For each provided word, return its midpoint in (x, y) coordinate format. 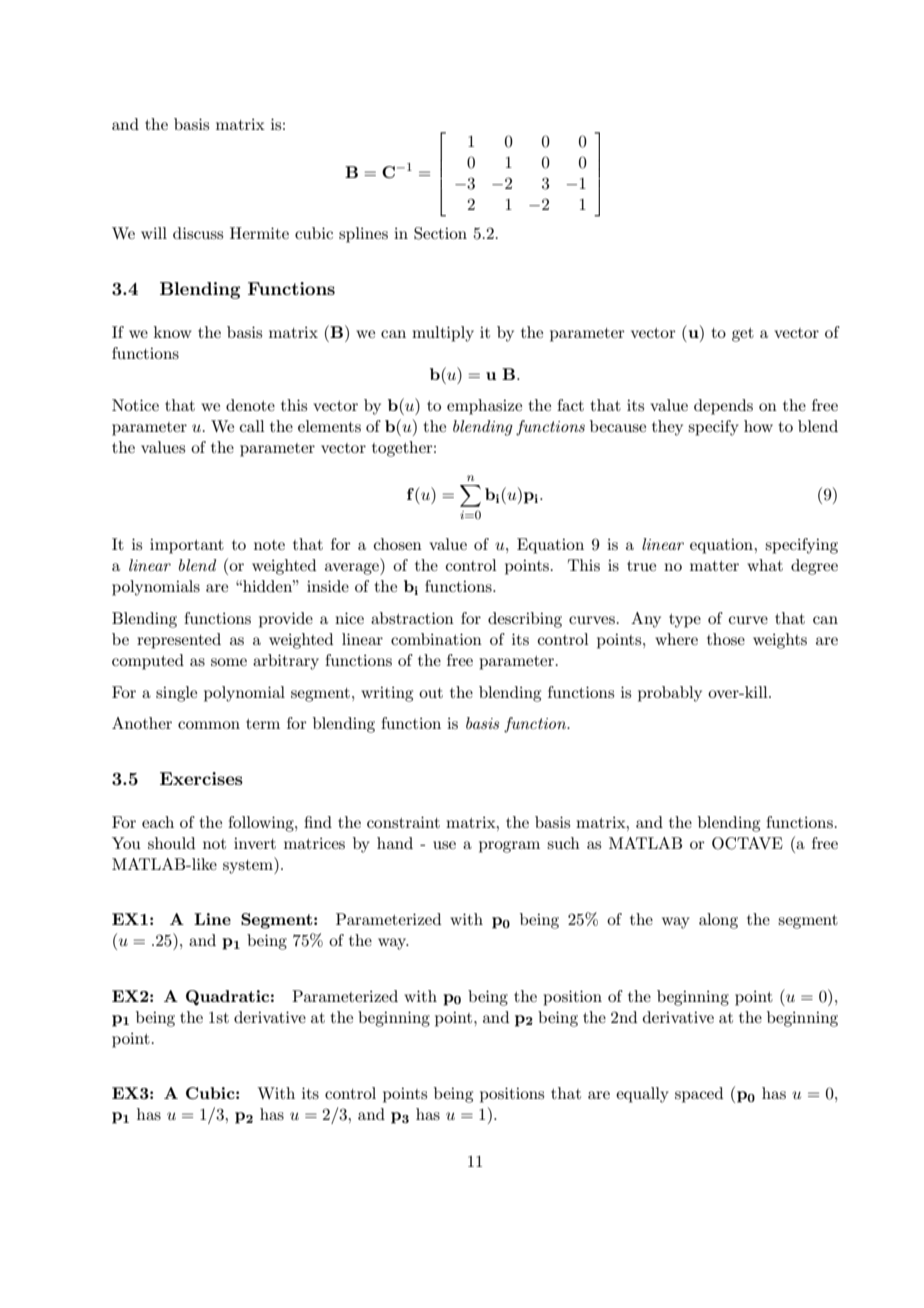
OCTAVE (747, 843)
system (249, 865)
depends (723, 407)
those (726, 639)
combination (436, 639)
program (509, 847)
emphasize (484, 407)
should (171, 843)
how (758, 426)
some (229, 662)
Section (440, 233)
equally (642, 1095)
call (252, 426)
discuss (198, 233)
